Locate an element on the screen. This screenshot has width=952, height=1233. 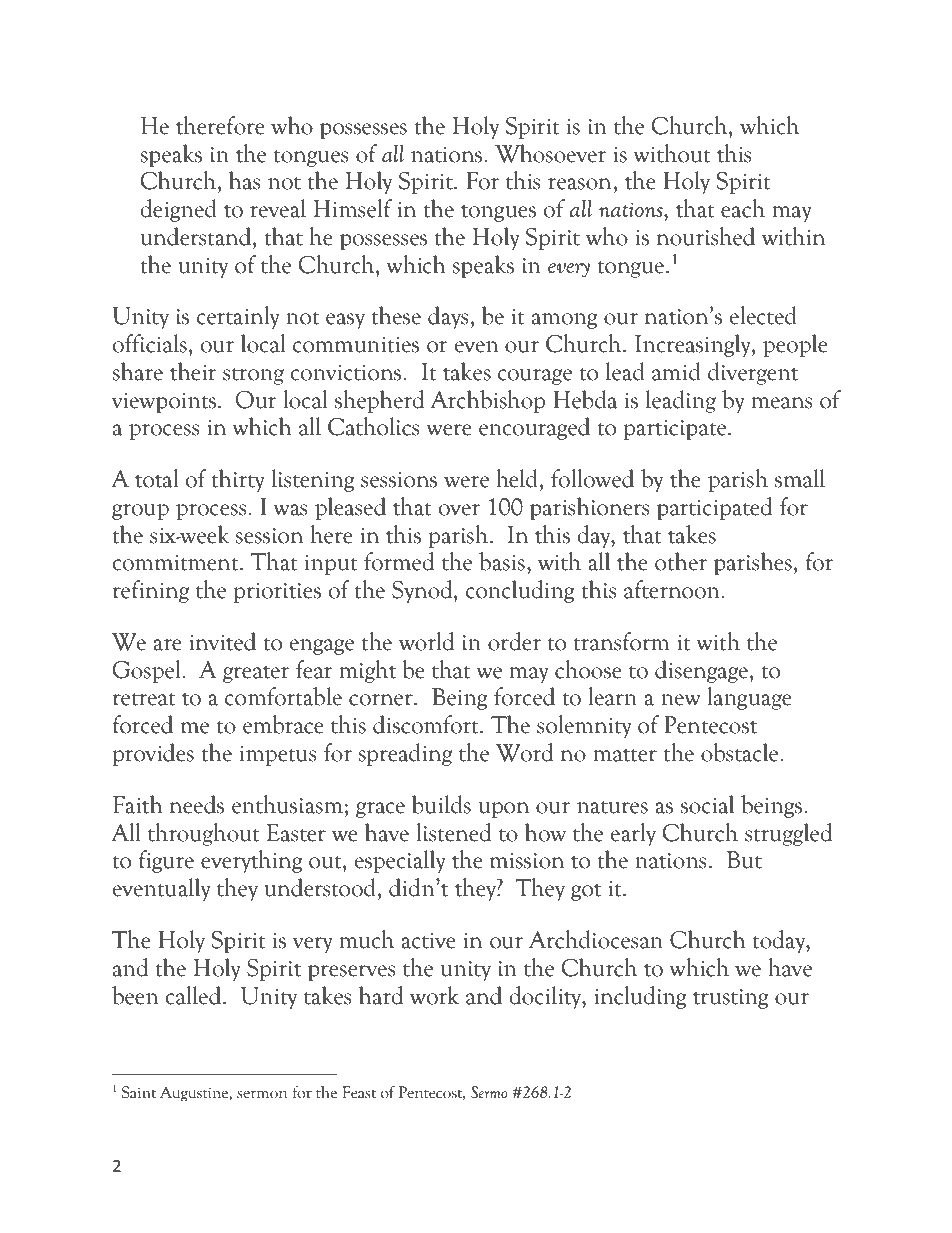
Saint is located at coordinates (139, 1092).
